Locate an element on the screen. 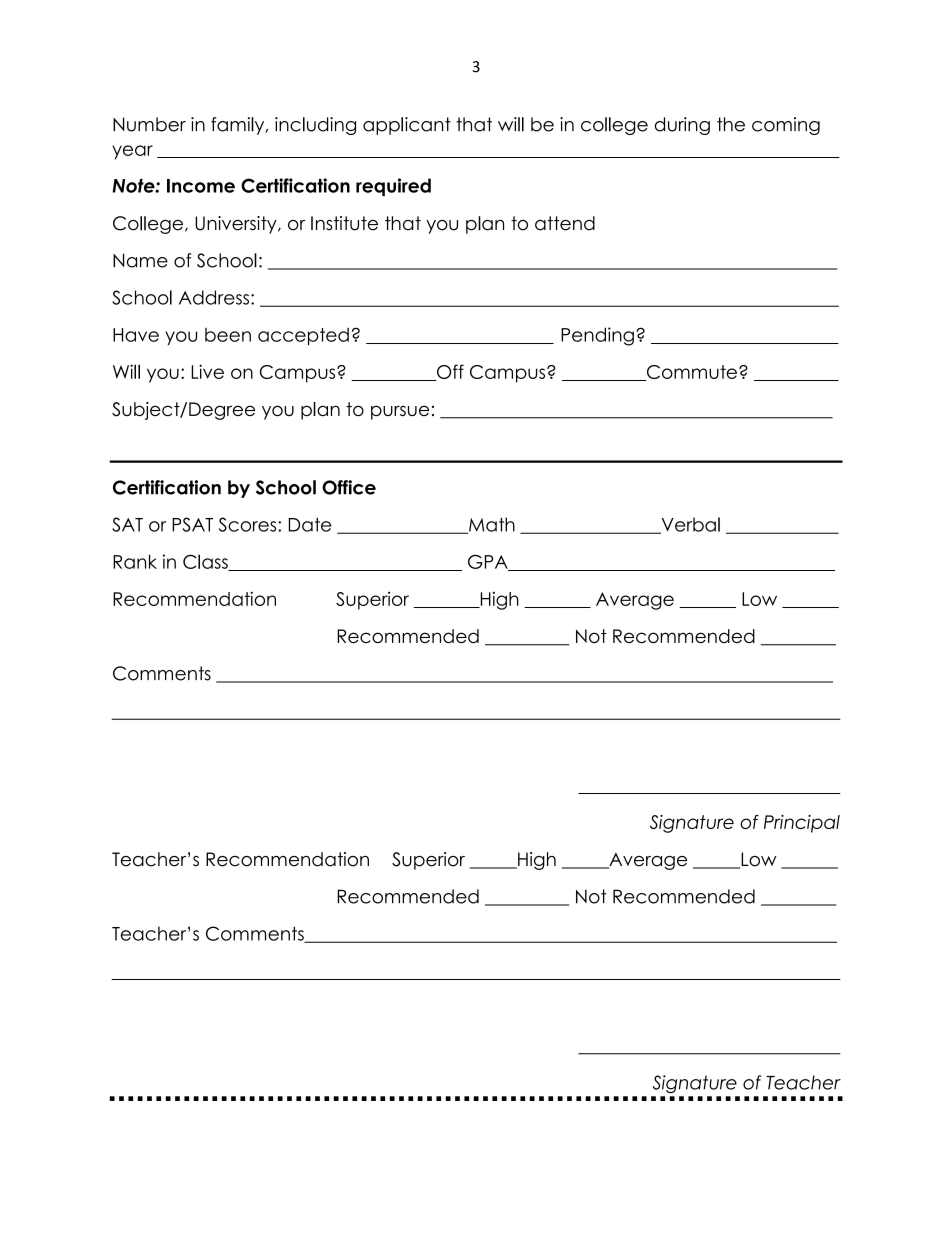 The image size is (952, 1233). Address is located at coordinates (215, 297).
